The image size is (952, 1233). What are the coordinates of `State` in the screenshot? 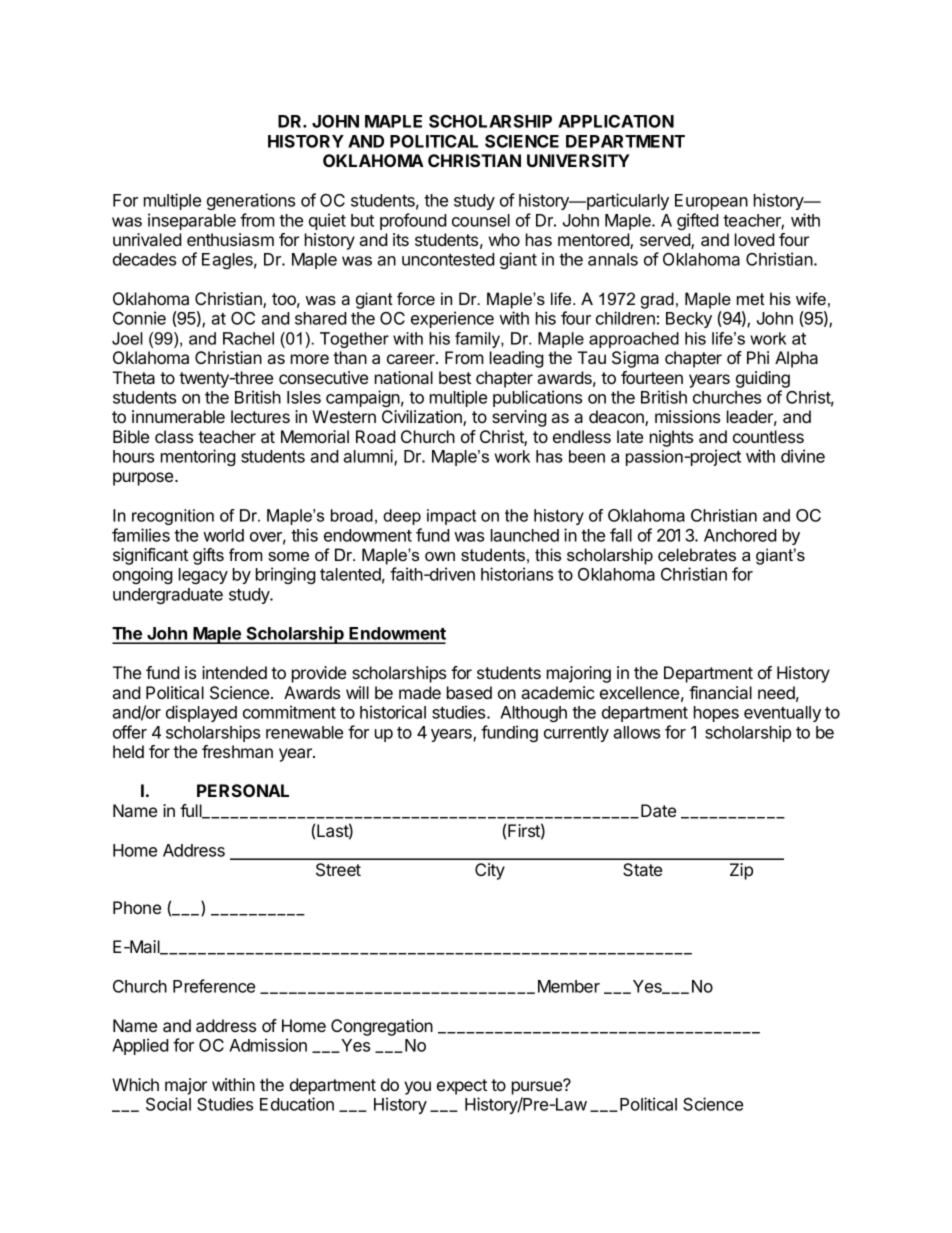 It's located at (642, 869).
